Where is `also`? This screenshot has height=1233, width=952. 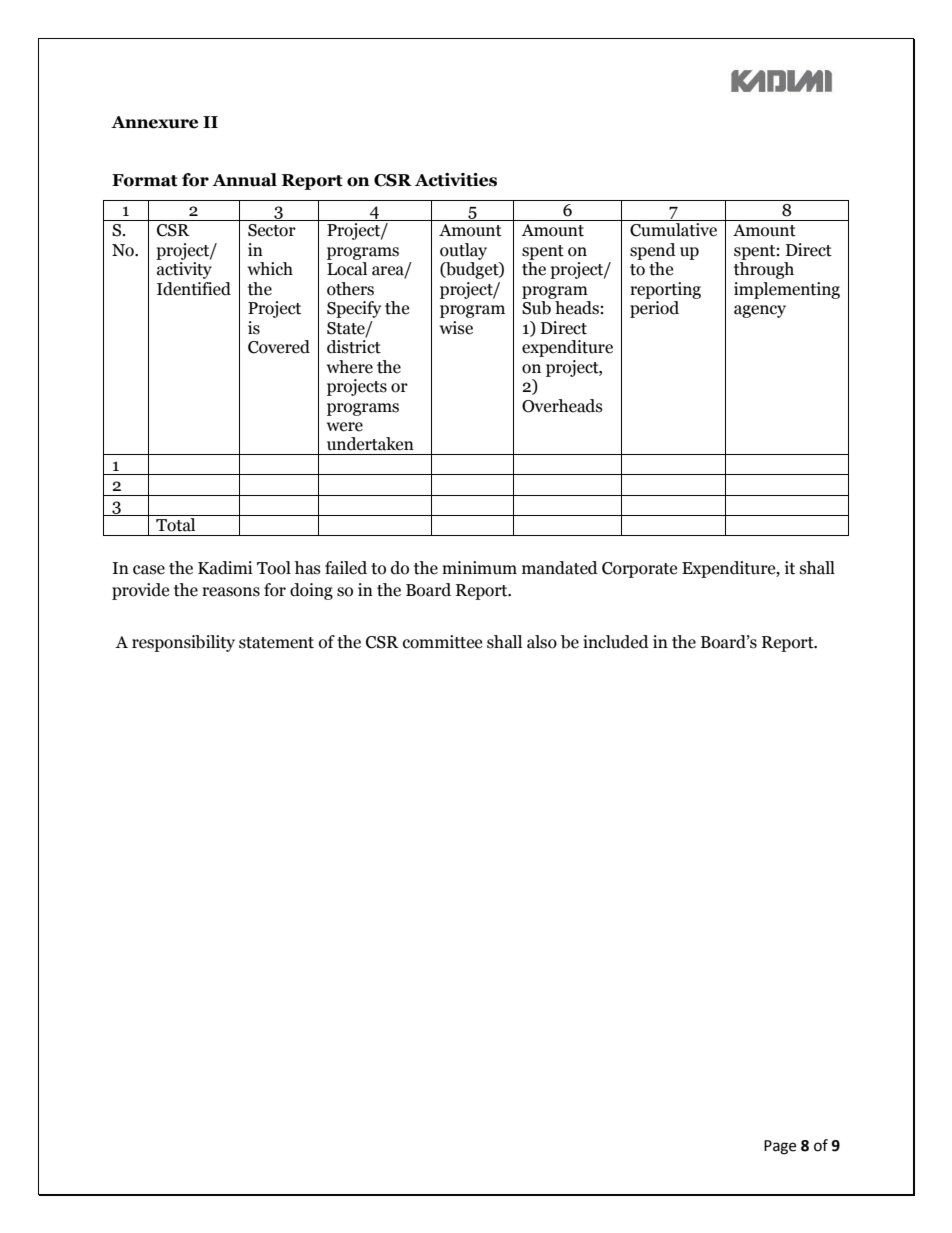
also is located at coordinates (542, 642).
